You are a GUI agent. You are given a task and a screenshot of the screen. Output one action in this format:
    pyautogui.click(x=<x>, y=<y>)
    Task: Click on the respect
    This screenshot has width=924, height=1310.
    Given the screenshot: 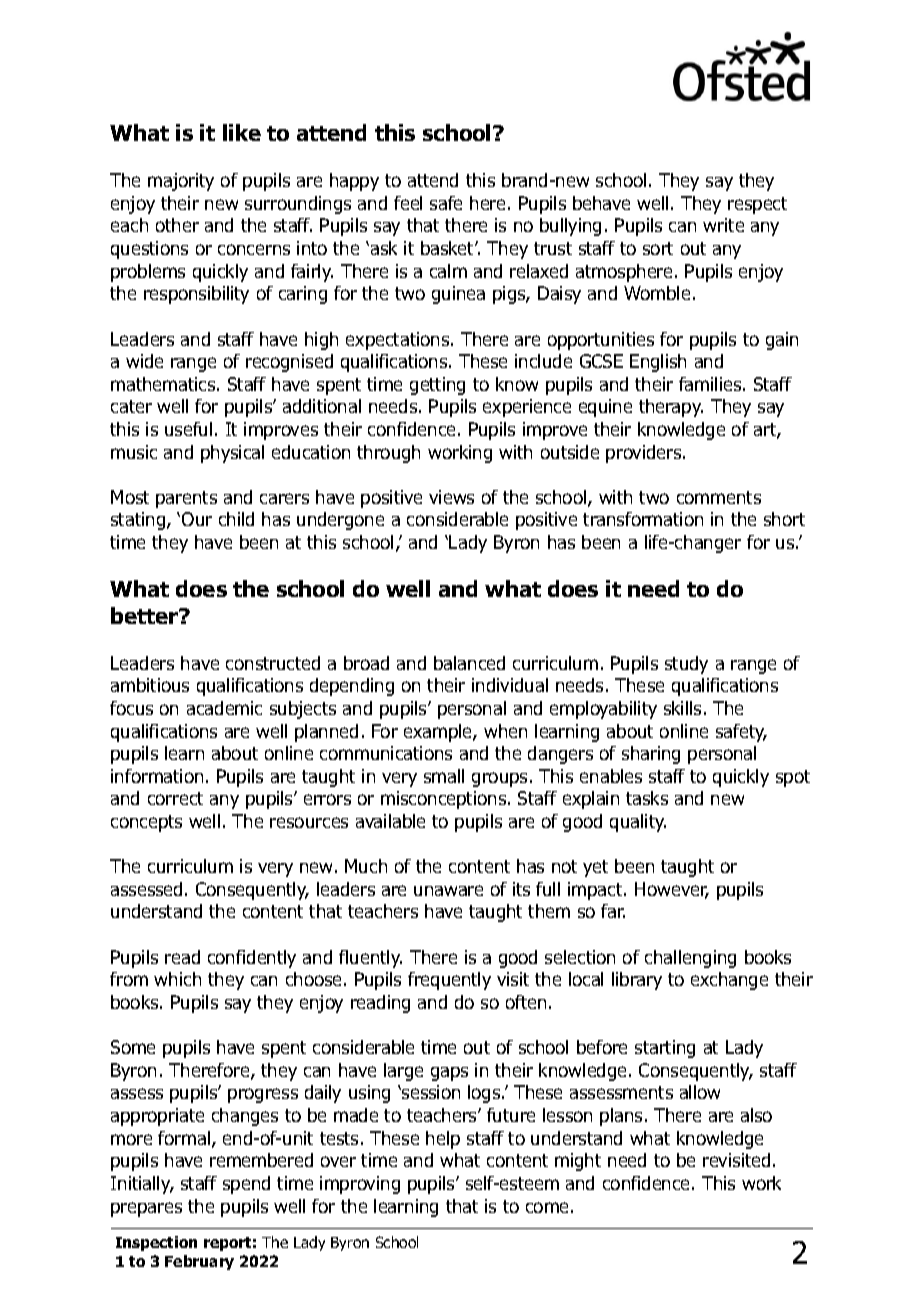 What is the action you would take?
    pyautogui.click(x=757, y=205)
